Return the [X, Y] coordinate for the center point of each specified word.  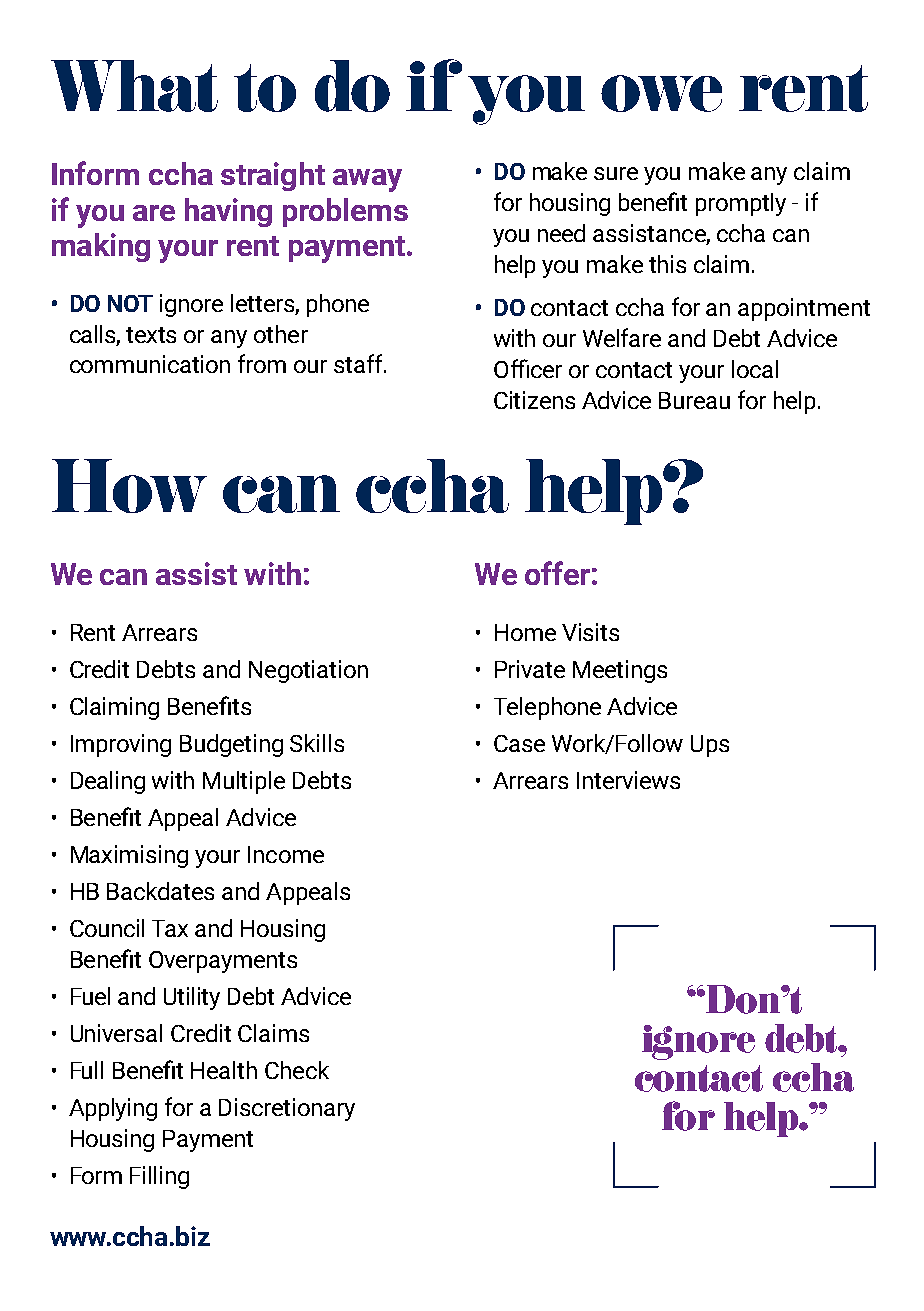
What [134, 86]
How [129, 486]
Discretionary [287, 1109]
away [367, 180]
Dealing [108, 782]
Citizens [534, 400]
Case [519, 743]
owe [661, 93]
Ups [710, 746]
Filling [159, 1177]
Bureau [694, 400]
